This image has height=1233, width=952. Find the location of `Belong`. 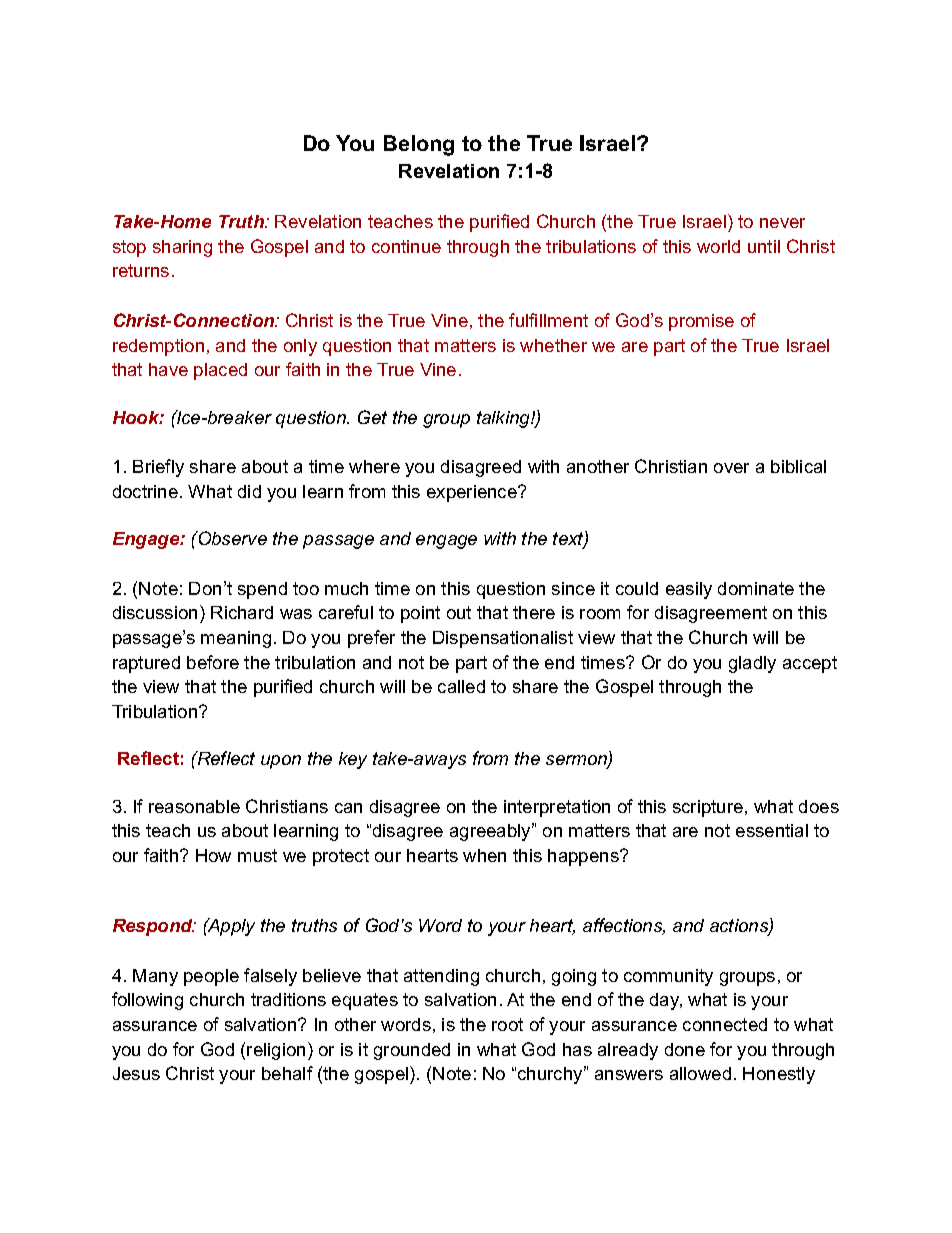

Belong is located at coordinates (419, 145).
